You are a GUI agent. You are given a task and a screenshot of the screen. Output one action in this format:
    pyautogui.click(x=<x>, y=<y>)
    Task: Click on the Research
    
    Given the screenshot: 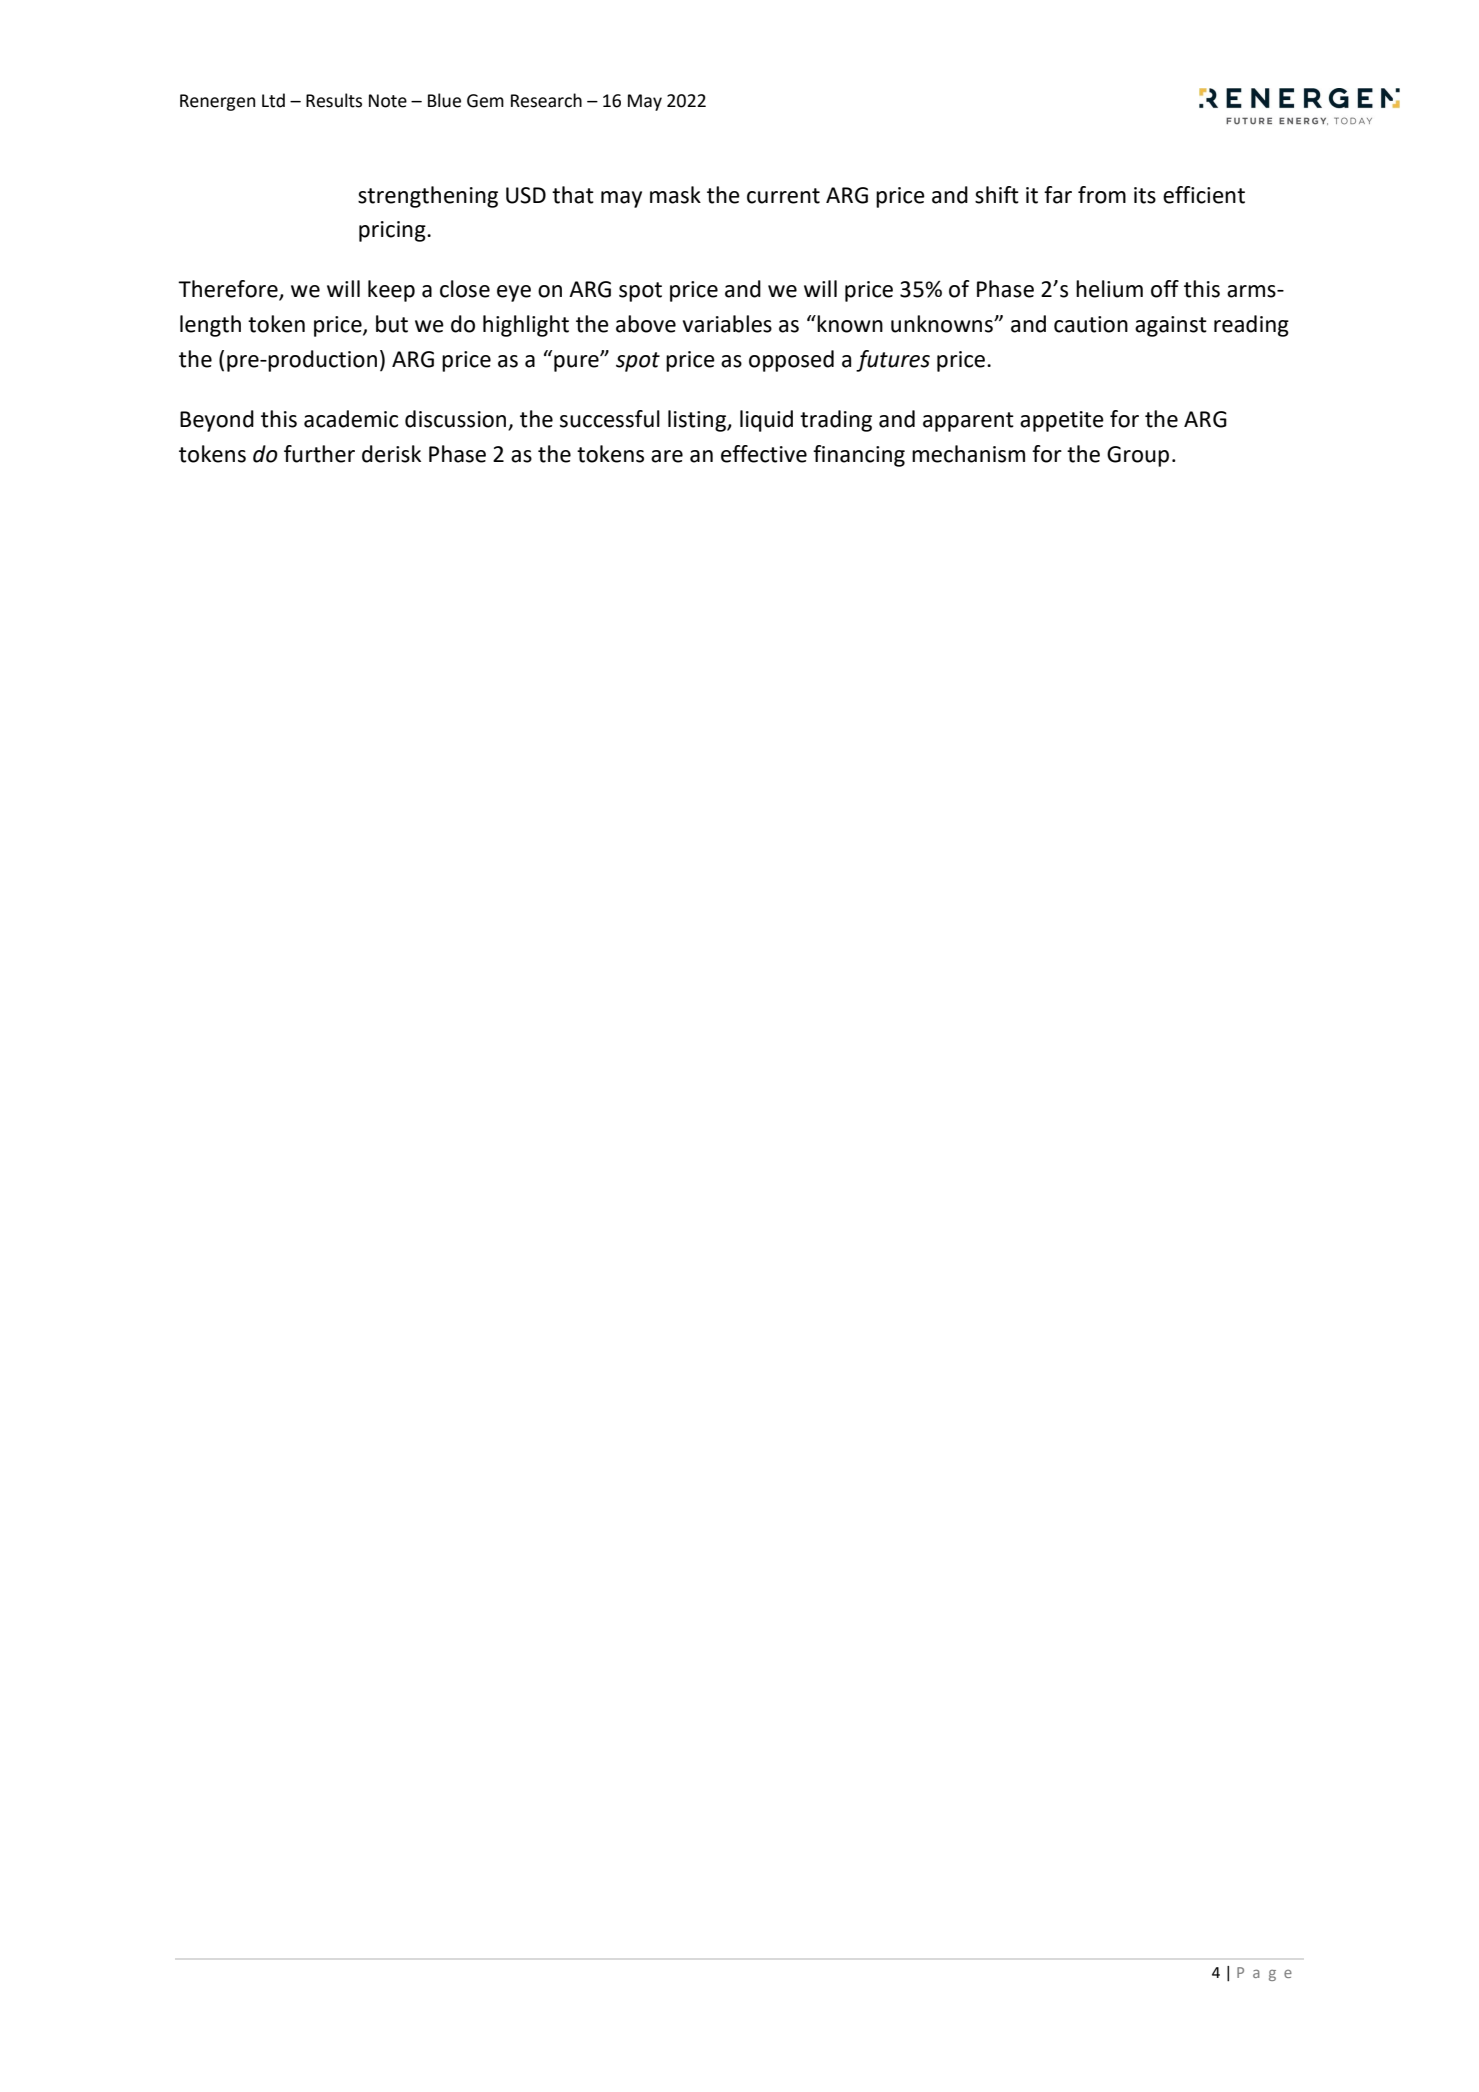 What is the action you would take?
    pyautogui.click(x=546, y=100)
